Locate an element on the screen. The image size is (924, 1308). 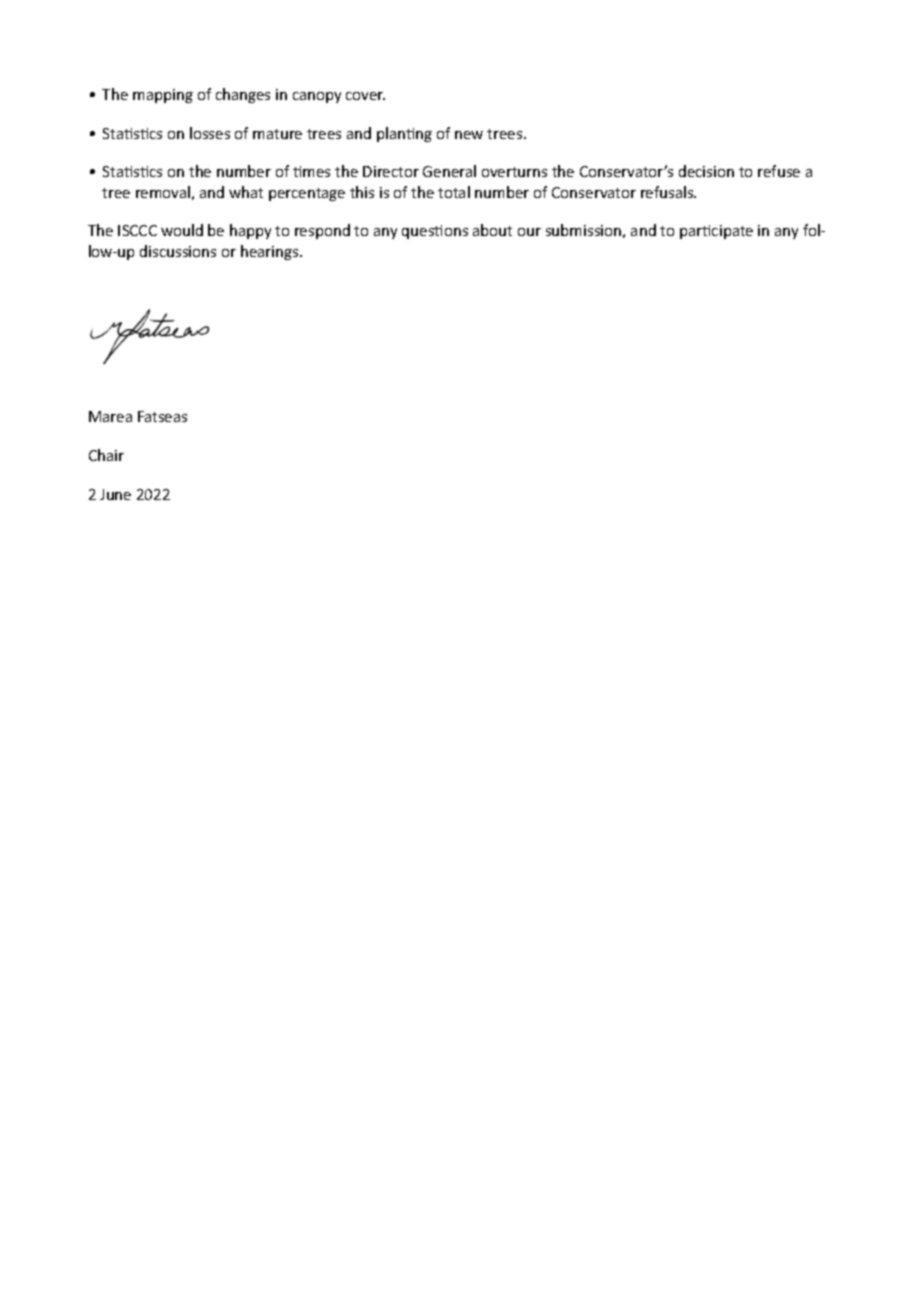
June is located at coordinates (115, 494).
